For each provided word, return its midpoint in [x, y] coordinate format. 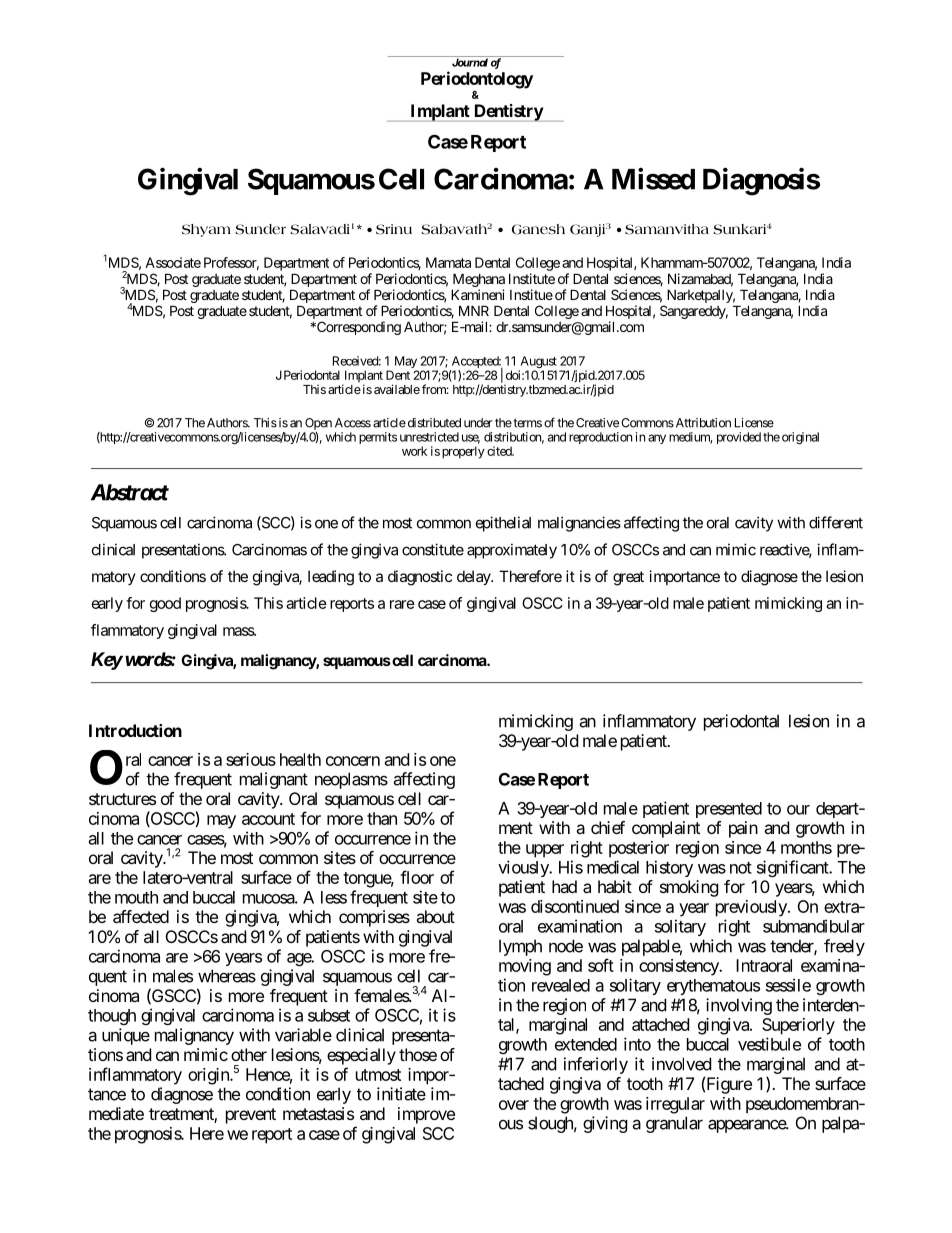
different [836, 522]
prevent [251, 1116]
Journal [469, 61]
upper [545, 851]
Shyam [206, 230]
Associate [173, 262]
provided [739, 438]
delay [474, 577]
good [165, 604]
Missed [653, 179]
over [514, 1105]
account [268, 819]
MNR [474, 310]
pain [743, 829]
